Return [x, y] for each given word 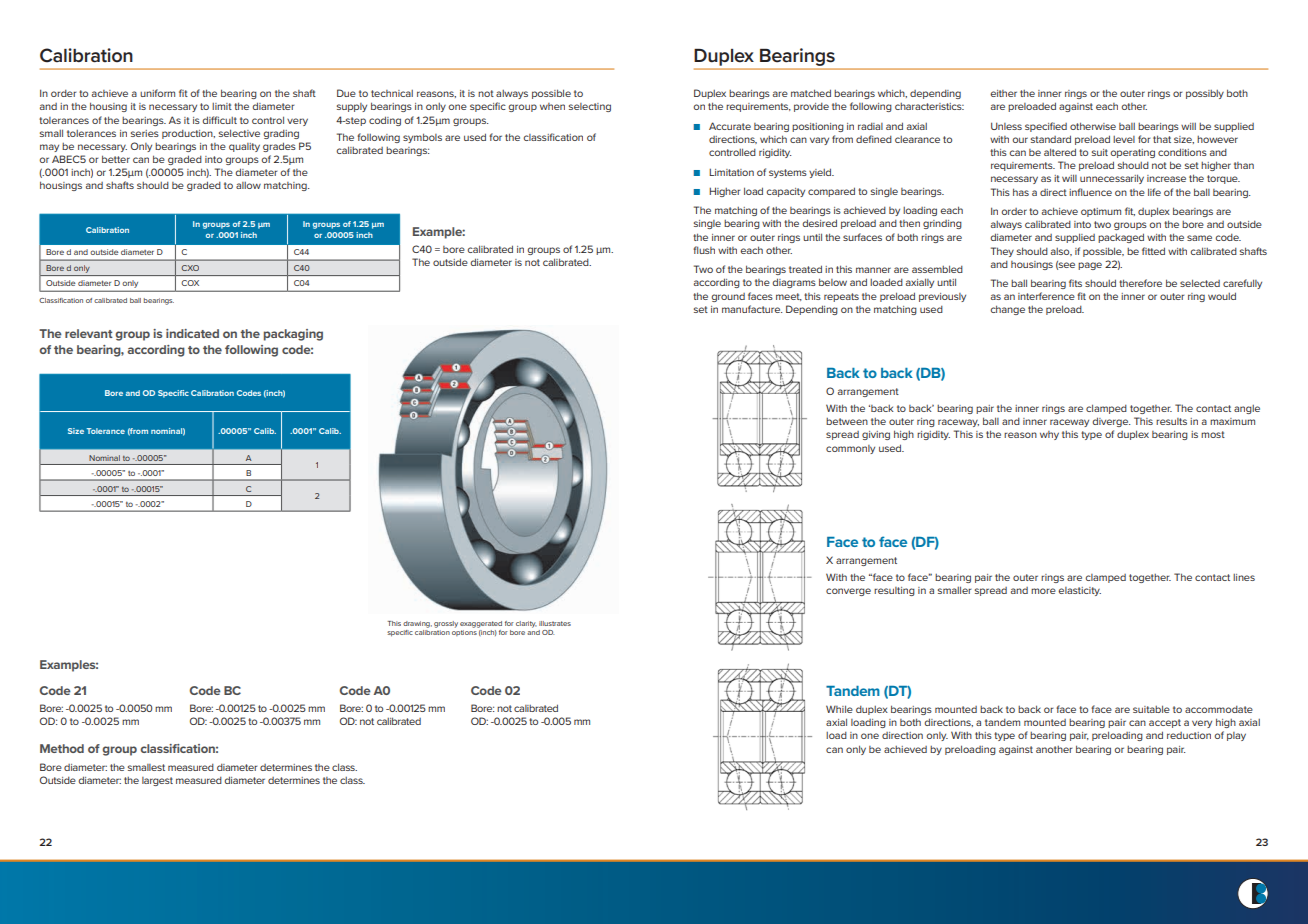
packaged [1121, 238]
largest [157, 781]
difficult [219, 120]
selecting [590, 107]
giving [876, 435]
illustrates [555, 623]
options [465, 631]
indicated [192, 333]
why [1049, 435]
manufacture [752, 309]
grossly [446, 624]
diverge [1111, 422]
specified [1046, 127]
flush [704, 250]
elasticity [1079, 591]
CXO [190, 268]
